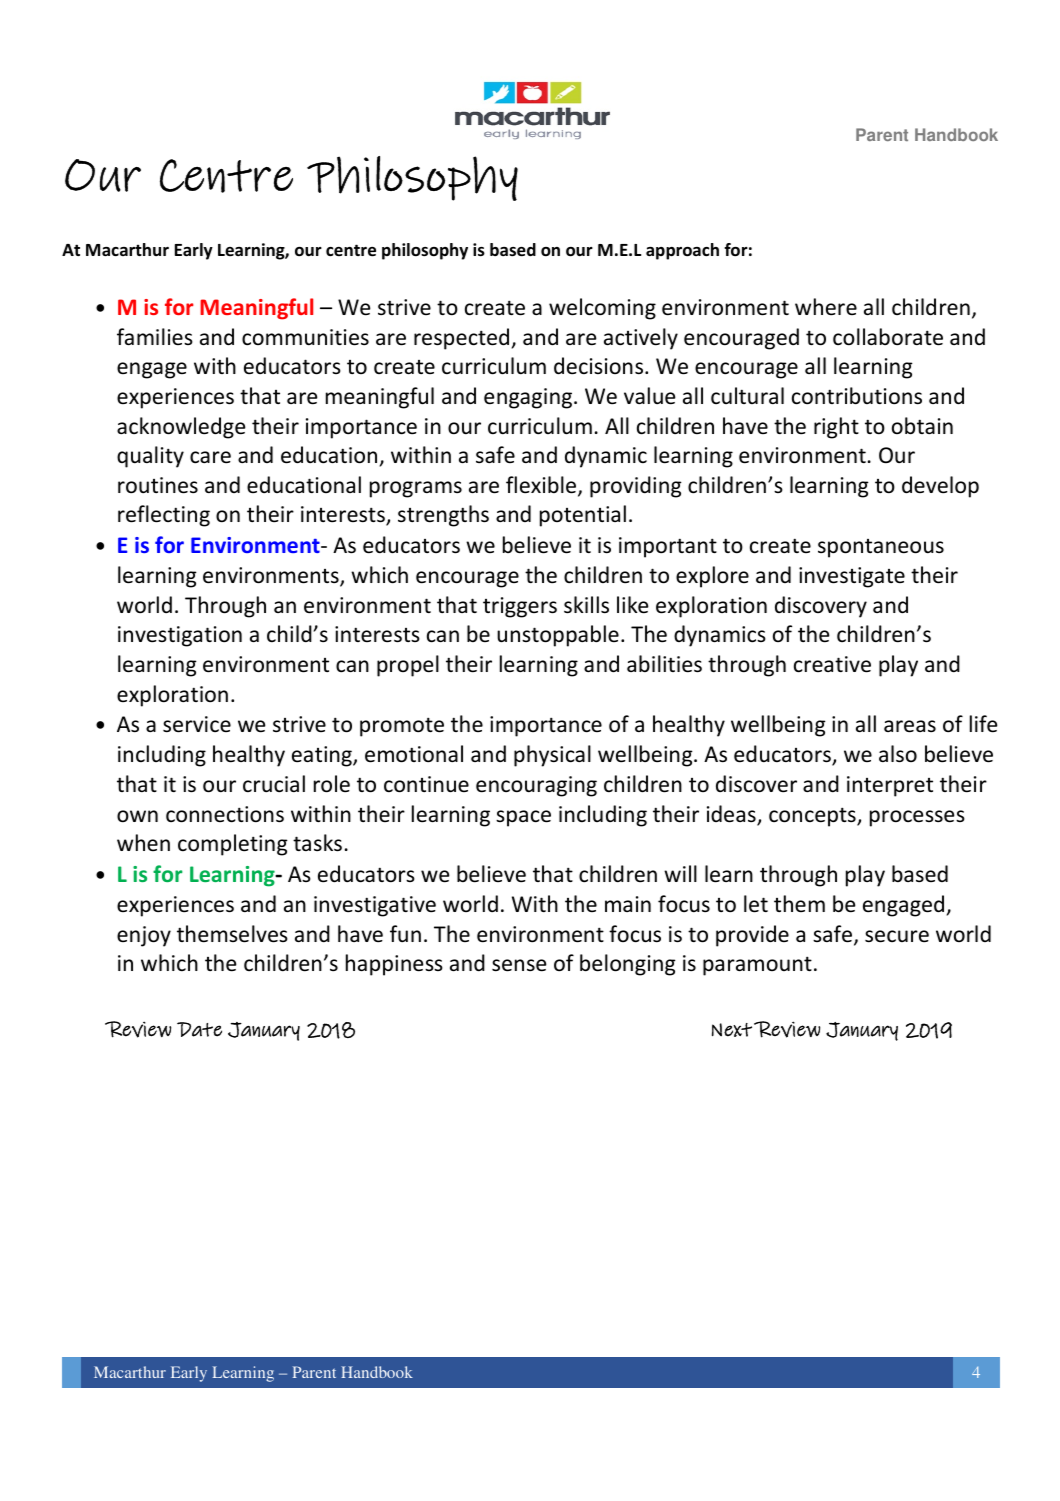 The width and height of the screenshot is (1060, 1501). What do you see at coordinates (199, 1029) in the screenshot?
I see `Date` at bounding box center [199, 1029].
